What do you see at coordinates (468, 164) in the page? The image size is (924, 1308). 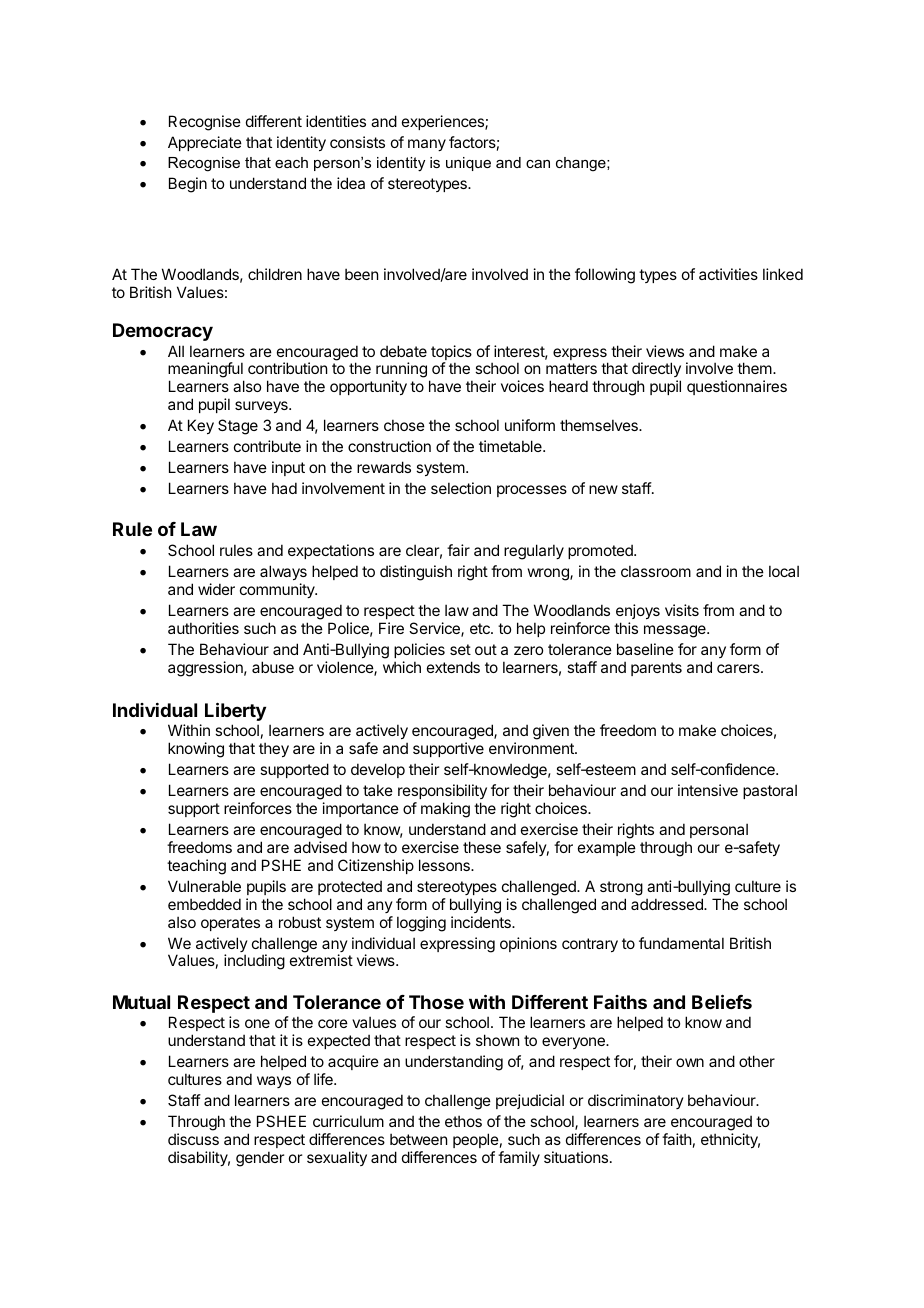 I see `unique` at bounding box center [468, 164].
